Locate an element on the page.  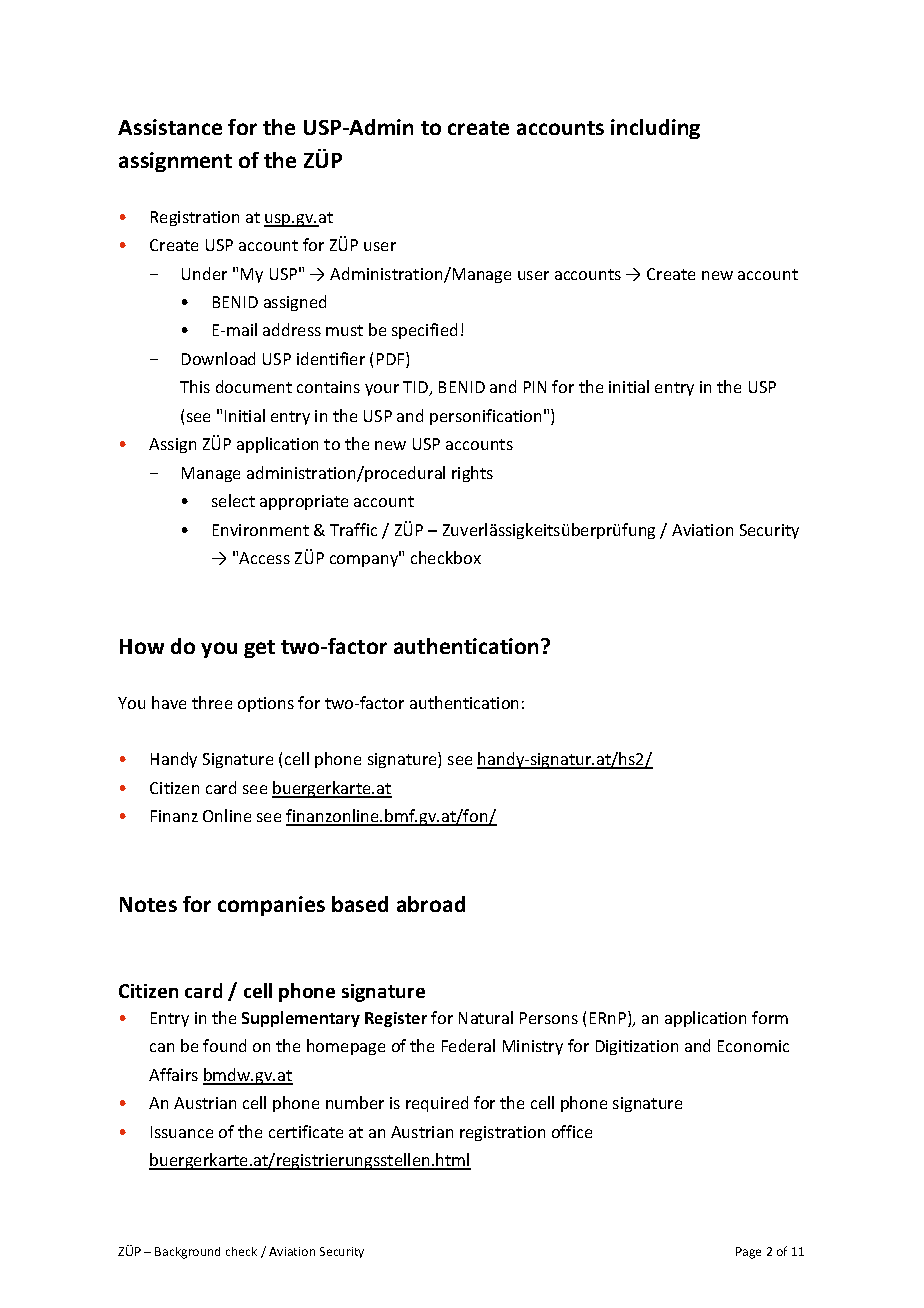
Assistance is located at coordinates (170, 127).
